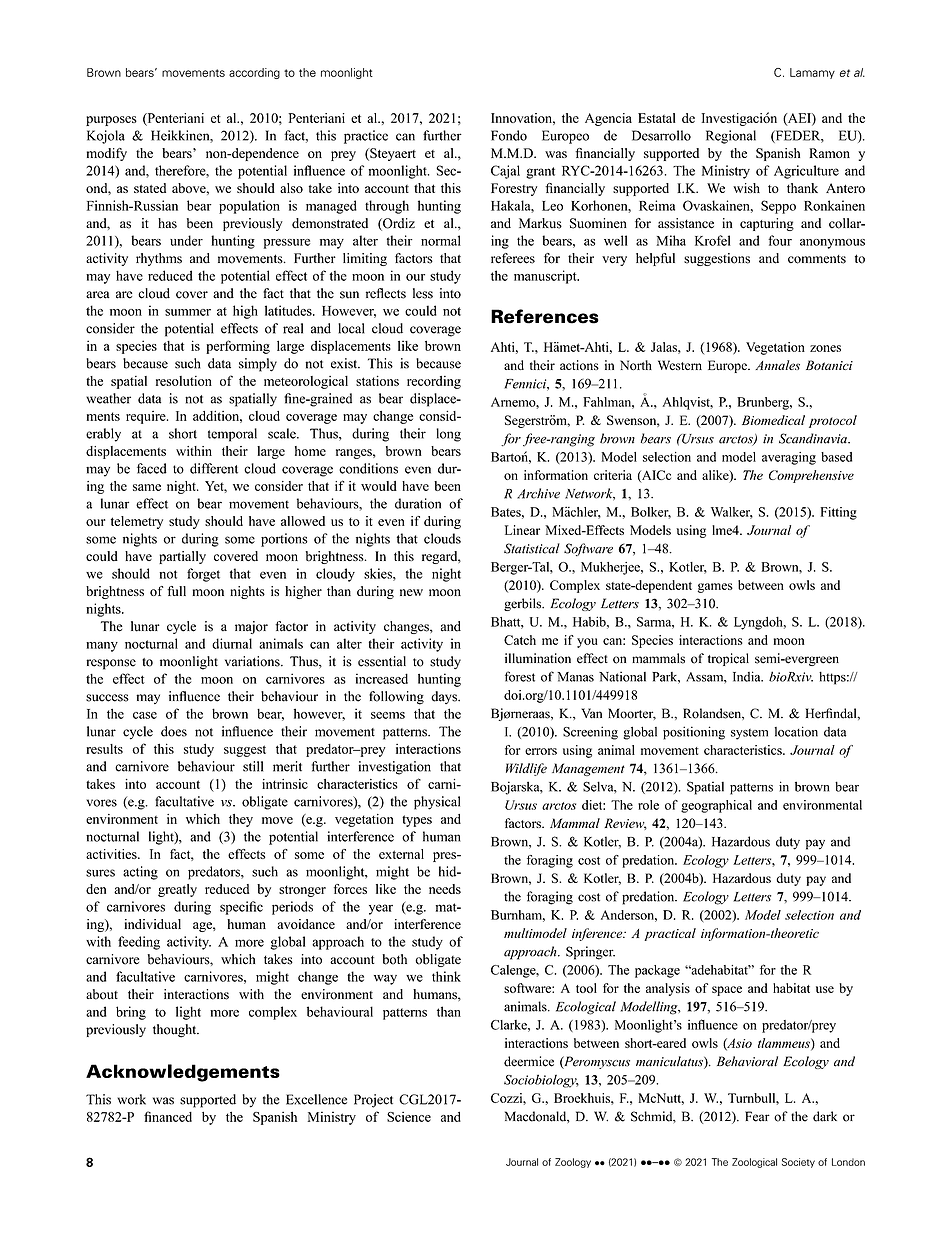 This screenshot has width=952, height=1251. I want to click on practical, so click(670, 934).
